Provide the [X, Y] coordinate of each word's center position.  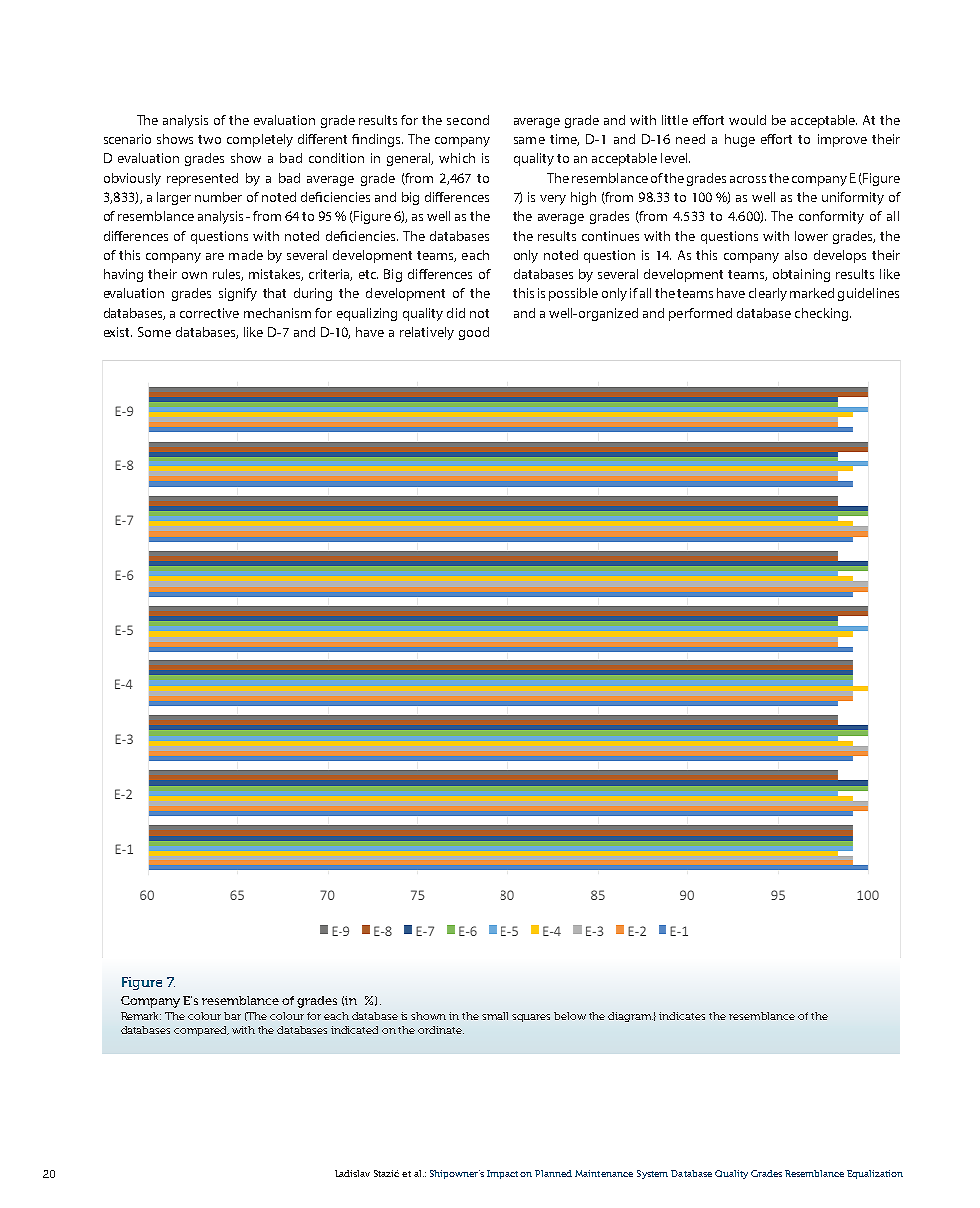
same [529, 140]
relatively [427, 333]
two [209, 139]
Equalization [875, 1174]
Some [154, 332]
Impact [502, 1174]
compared [201, 1031]
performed [700, 314]
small [495, 1016]
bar [232, 1016]
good [474, 333]
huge [740, 140]
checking [823, 314]
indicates [682, 1016]
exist [118, 332]
